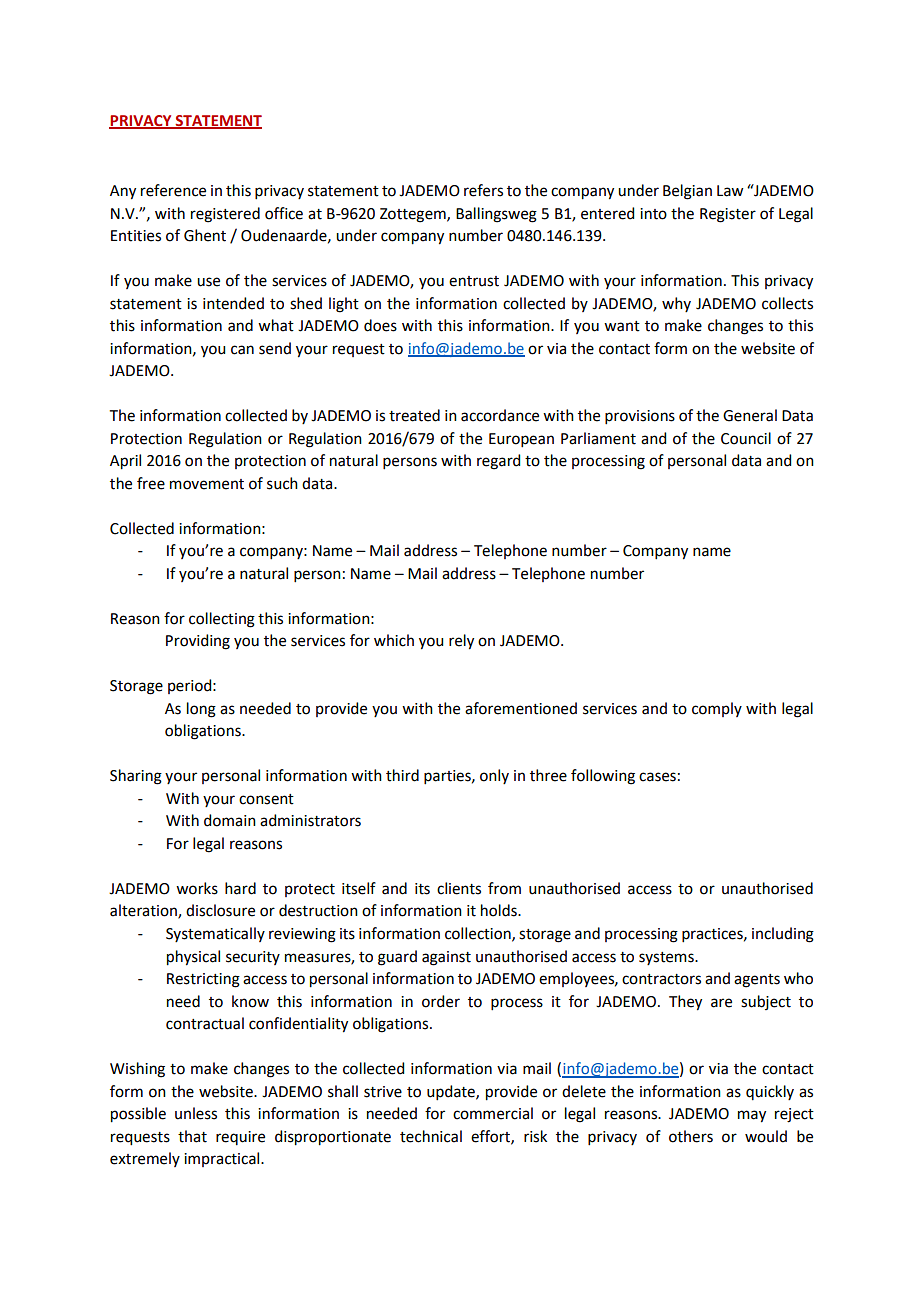  I want to click on refers, so click(483, 190).
